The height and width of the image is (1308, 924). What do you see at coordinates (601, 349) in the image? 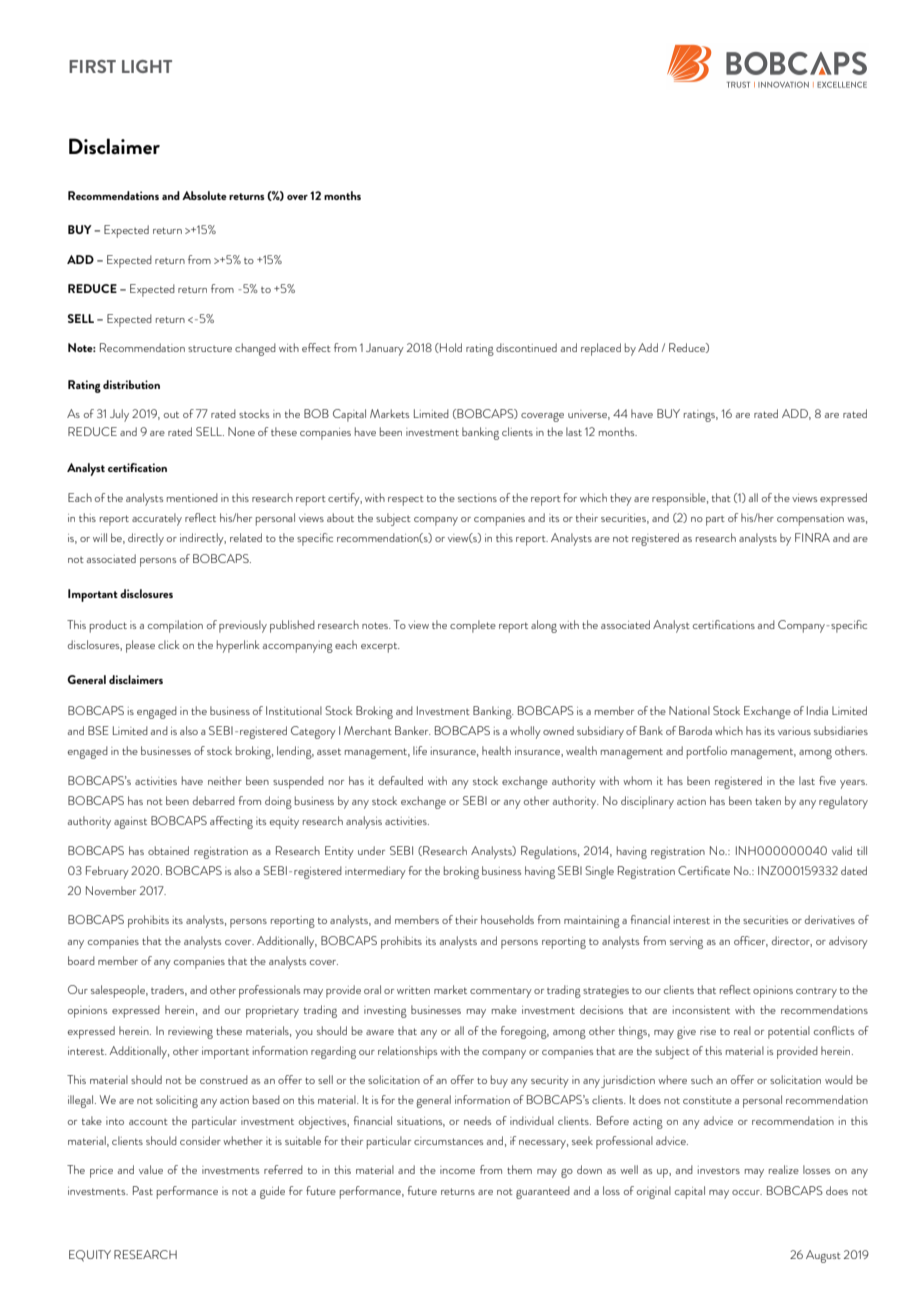
I see `replaced` at bounding box center [601, 349].
